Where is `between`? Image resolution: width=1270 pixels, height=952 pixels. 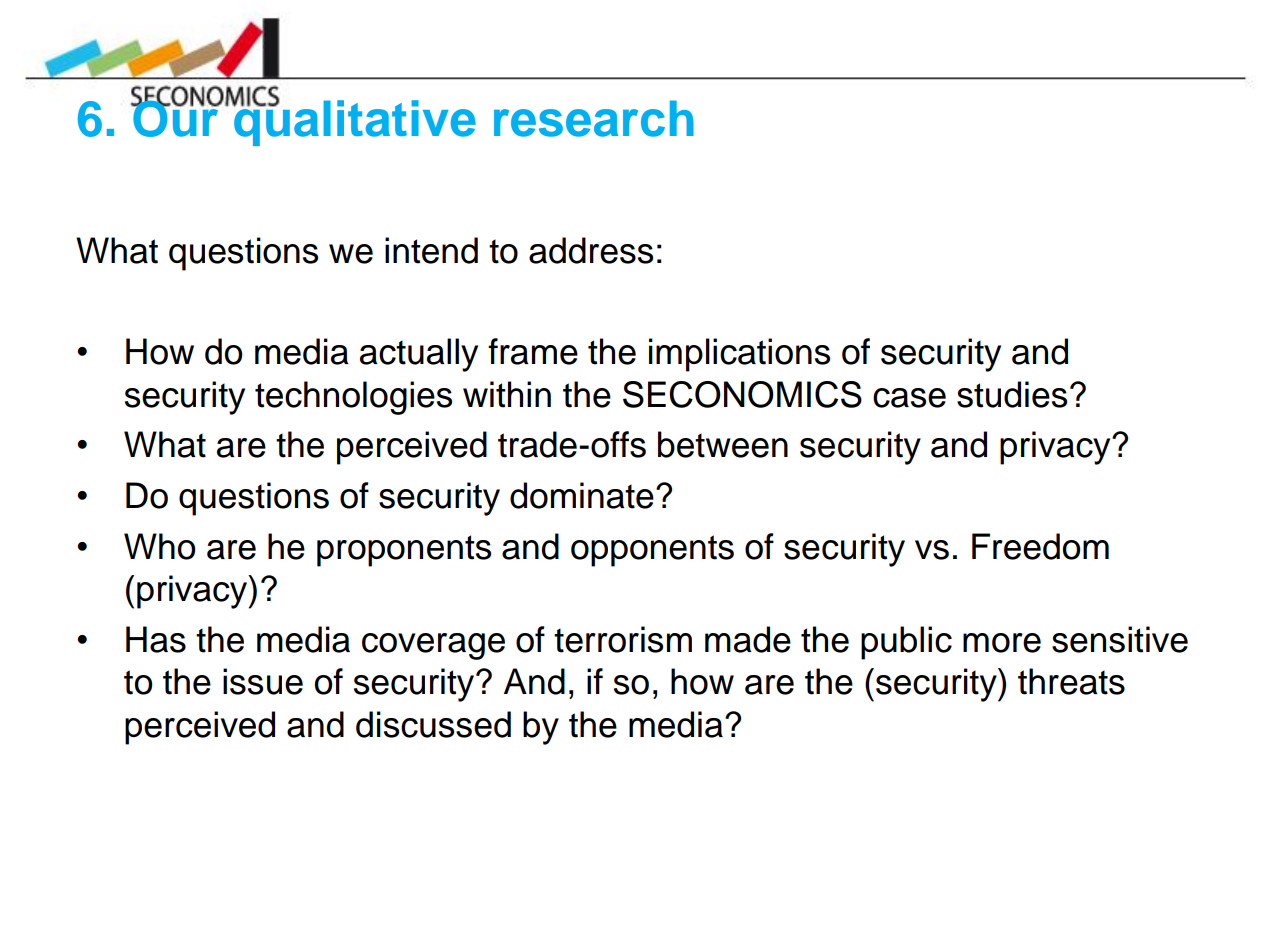 between is located at coordinates (723, 444).
